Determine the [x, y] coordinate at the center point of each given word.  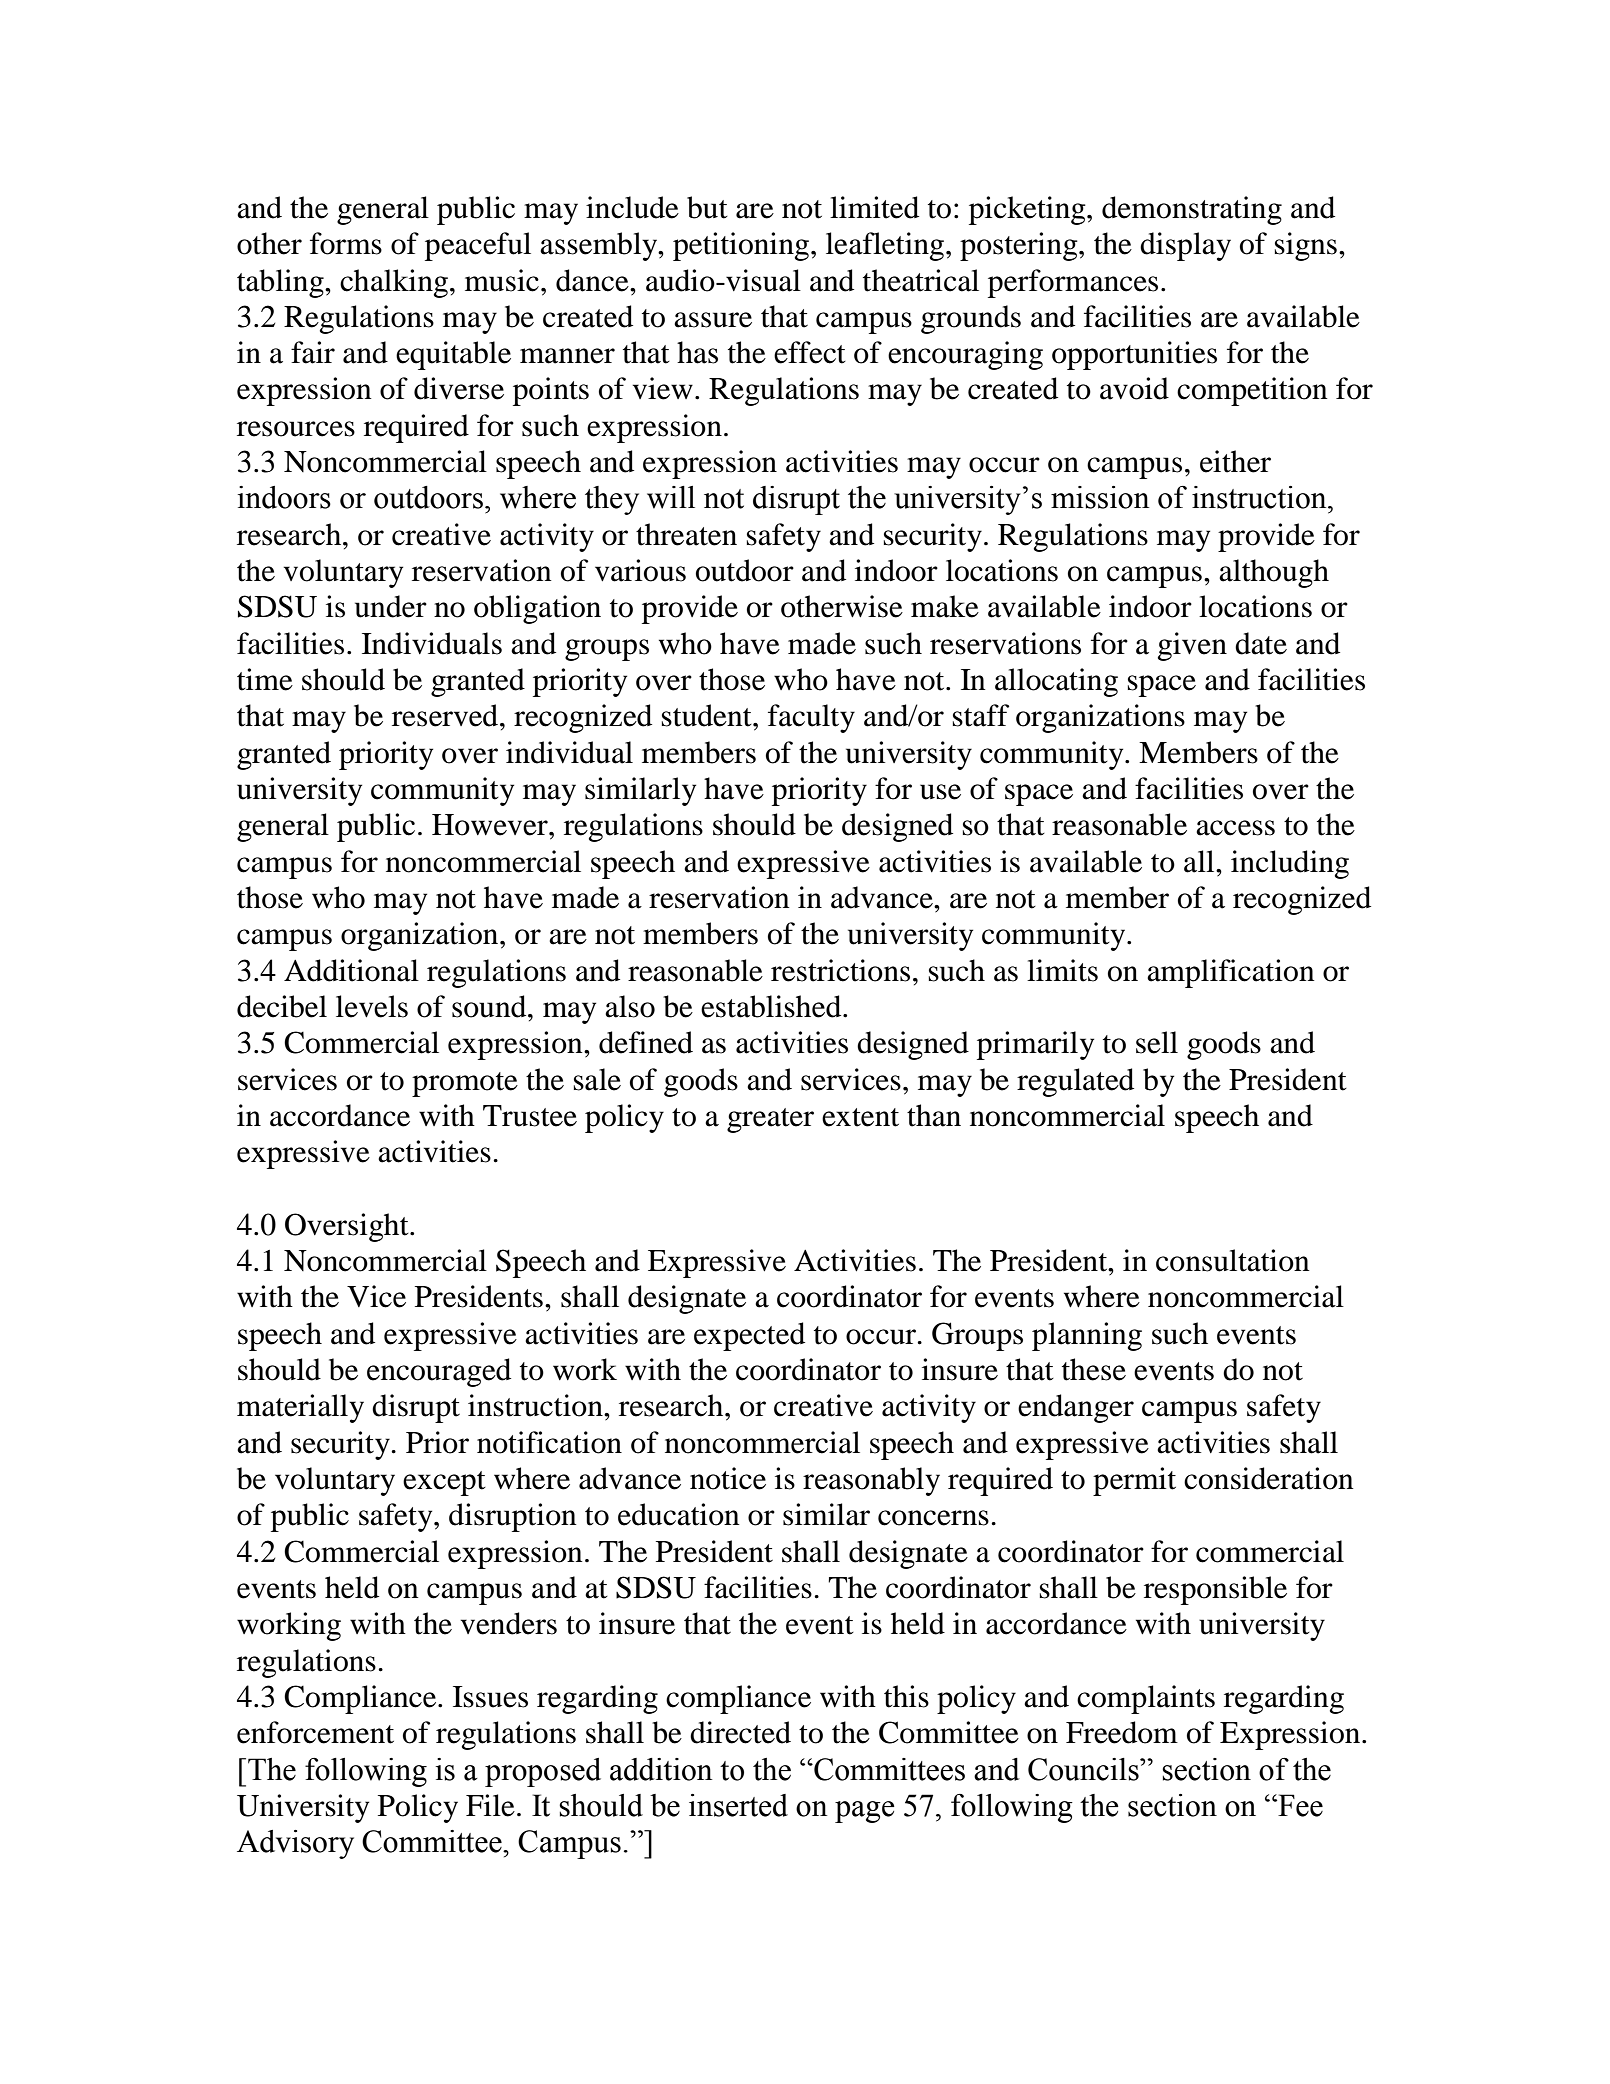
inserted [738, 1805]
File [490, 1805]
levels [372, 1006]
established [772, 1006]
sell [1157, 1042]
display [1185, 246]
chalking [394, 283]
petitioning [742, 246]
